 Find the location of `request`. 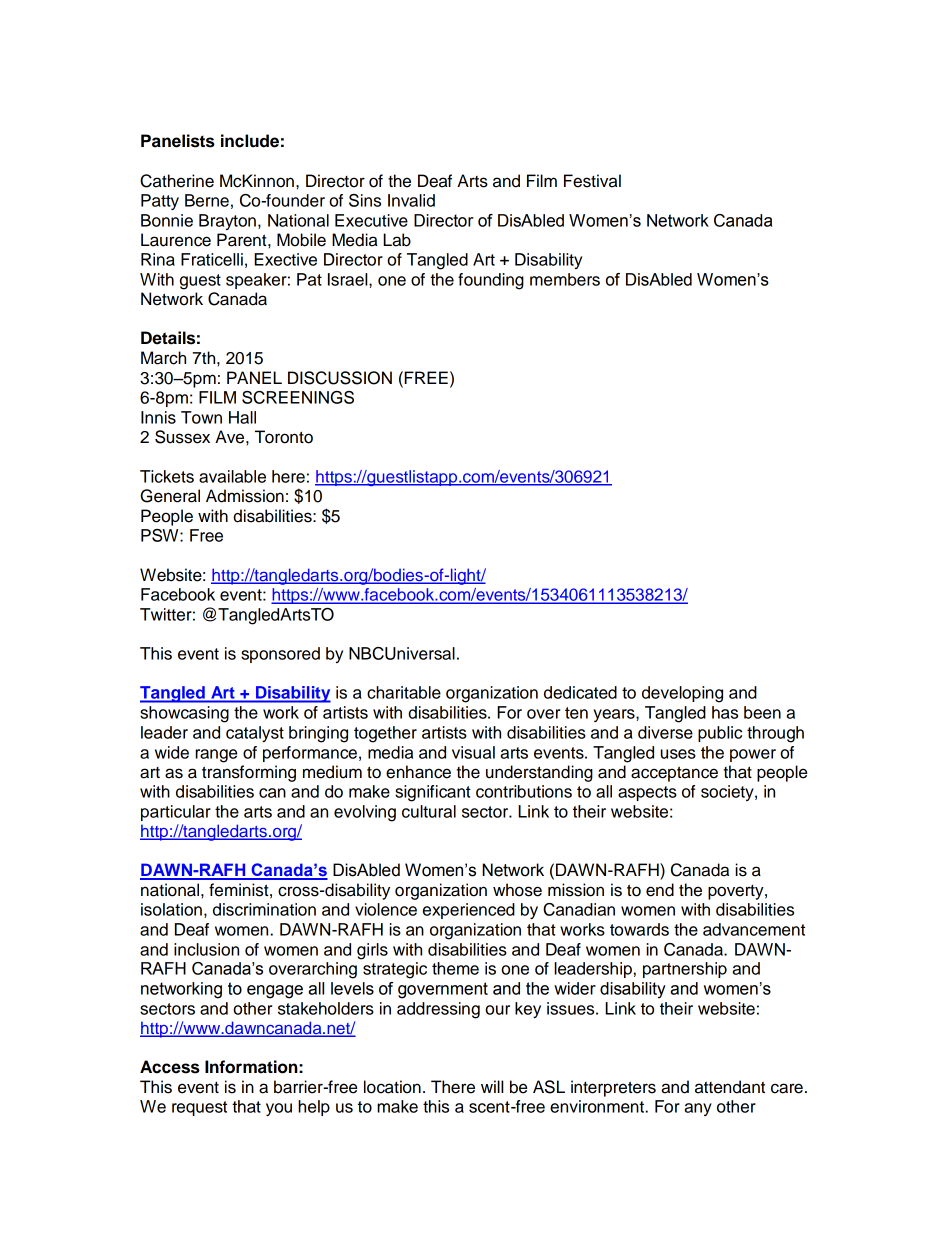

request is located at coordinates (199, 1108).
